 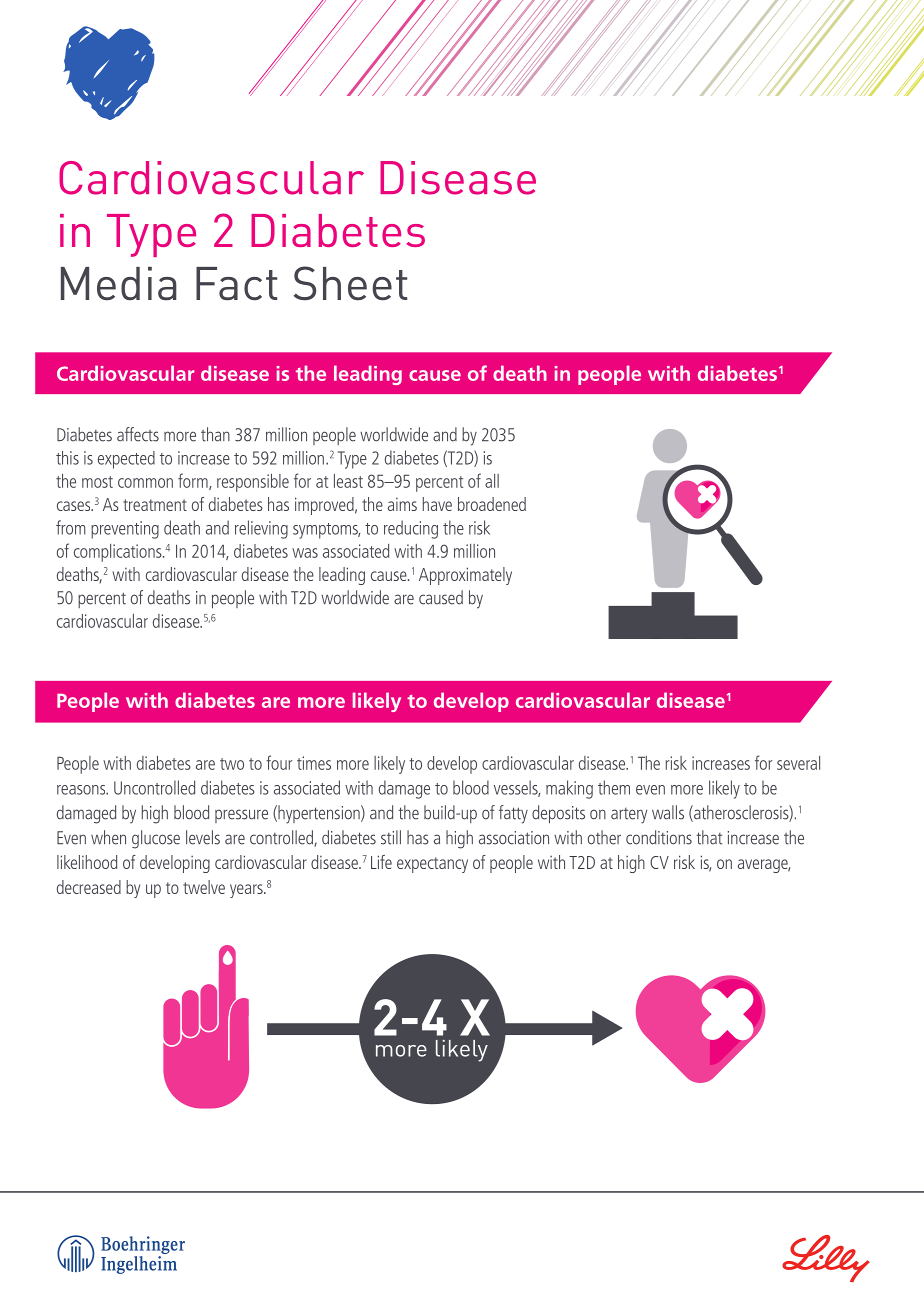 What do you see at coordinates (204, 887) in the screenshot?
I see `twelve` at bounding box center [204, 887].
